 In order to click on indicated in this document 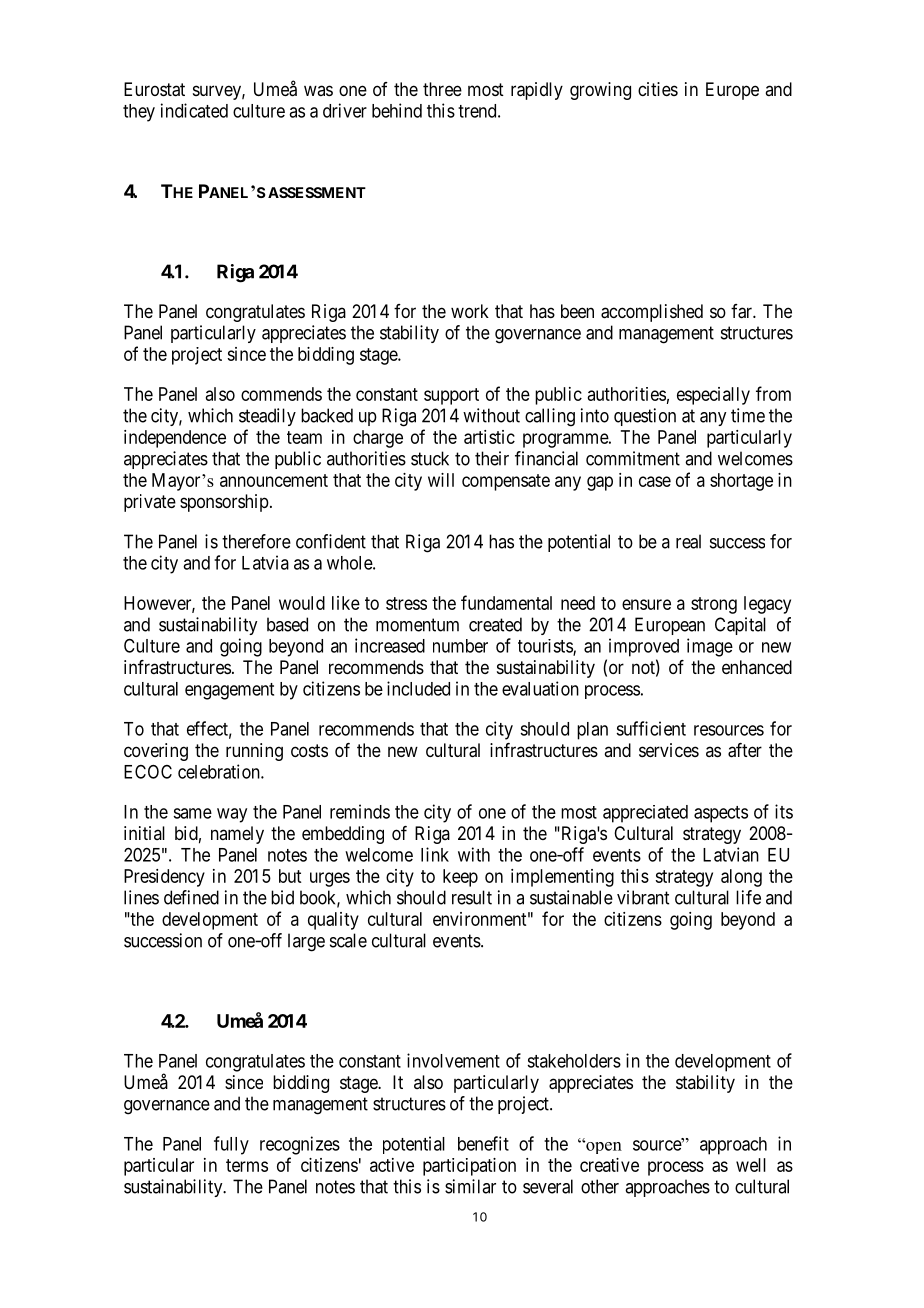, I will do `click(194, 110)`.
